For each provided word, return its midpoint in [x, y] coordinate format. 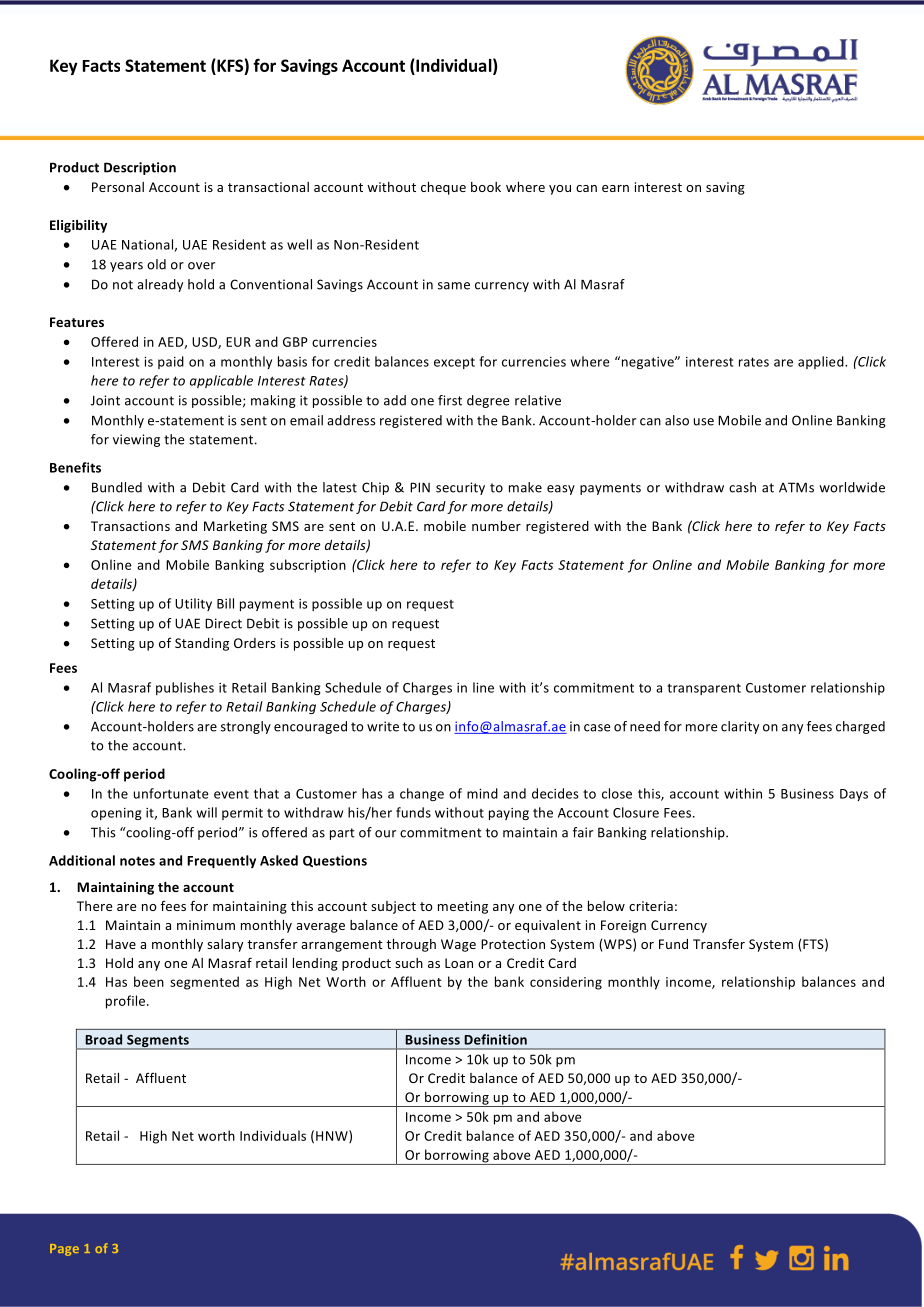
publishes [185, 688]
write [383, 726]
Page [64, 1250]
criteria [651, 906]
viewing [136, 440]
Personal [118, 187]
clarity [740, 727]
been [149, 981]
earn [615, 188]
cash [742, 487]
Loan [459, 963]
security [460, 488]
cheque [443, 188]
